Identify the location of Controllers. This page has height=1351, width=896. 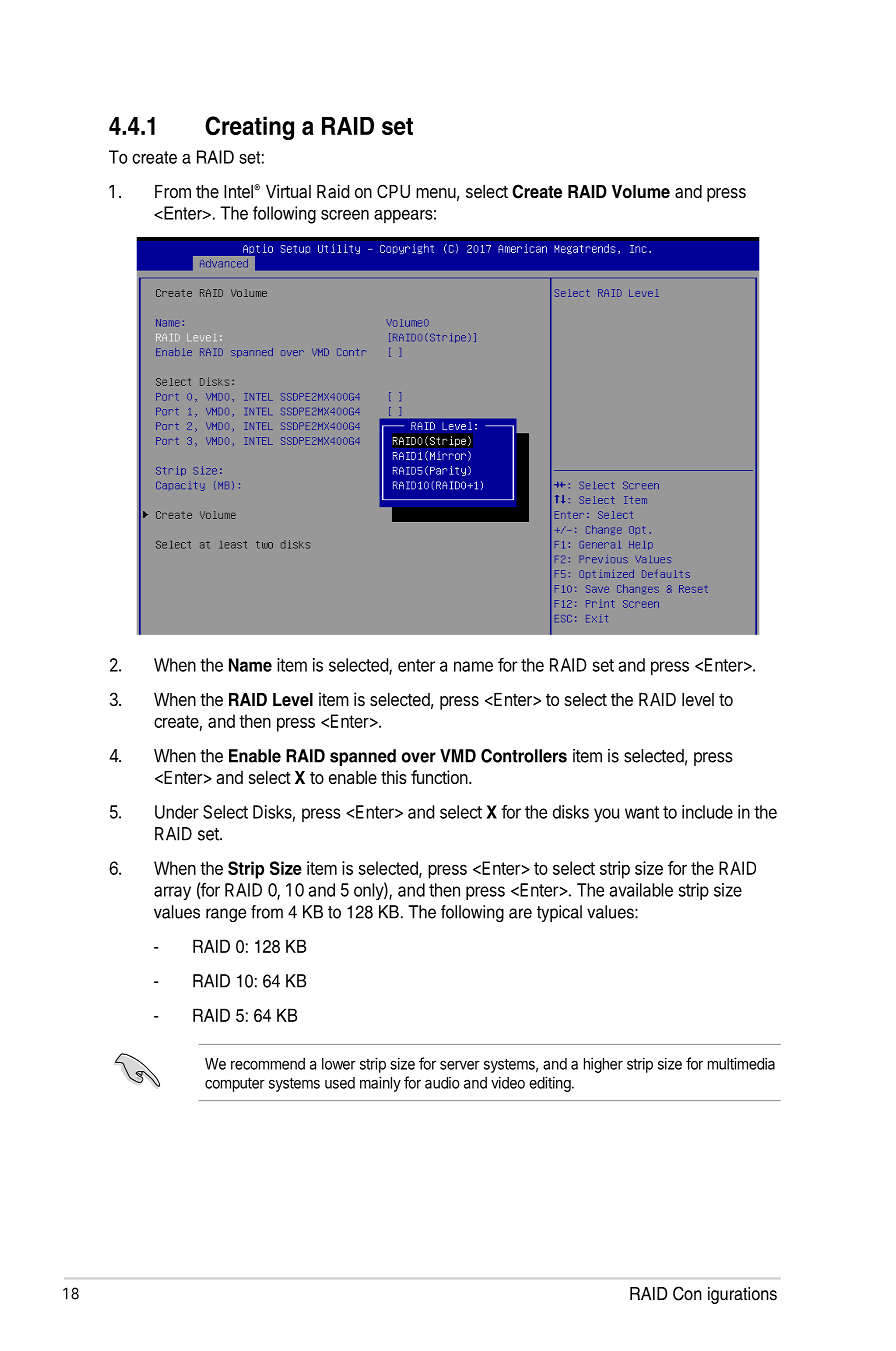
(524, 756).
